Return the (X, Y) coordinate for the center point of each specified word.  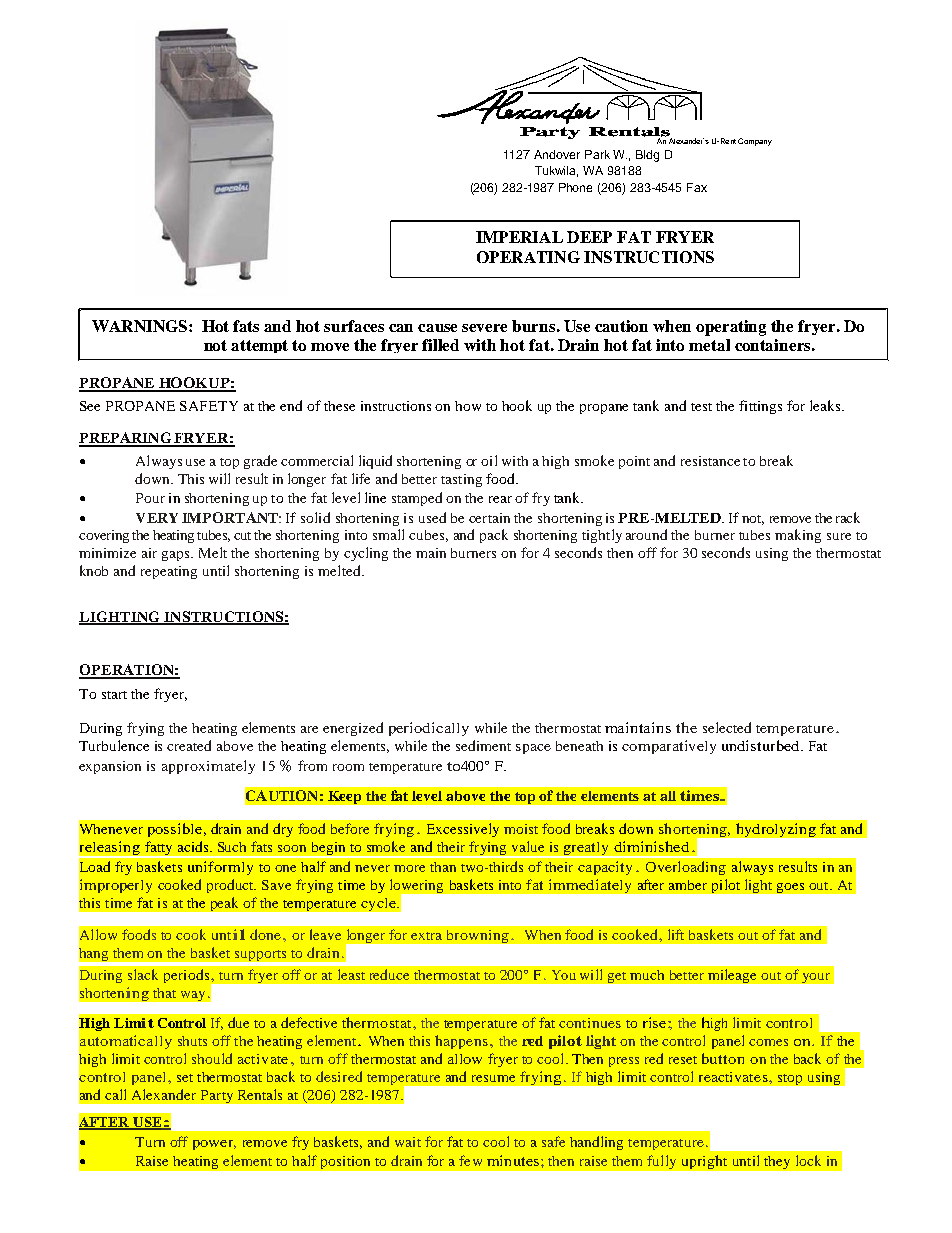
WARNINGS (141, 326)
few (470, 1160)
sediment (483, 745)
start (114, 695)
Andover (557, 154)
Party (217, 1096)
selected (727, 727)
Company (755, 142)
